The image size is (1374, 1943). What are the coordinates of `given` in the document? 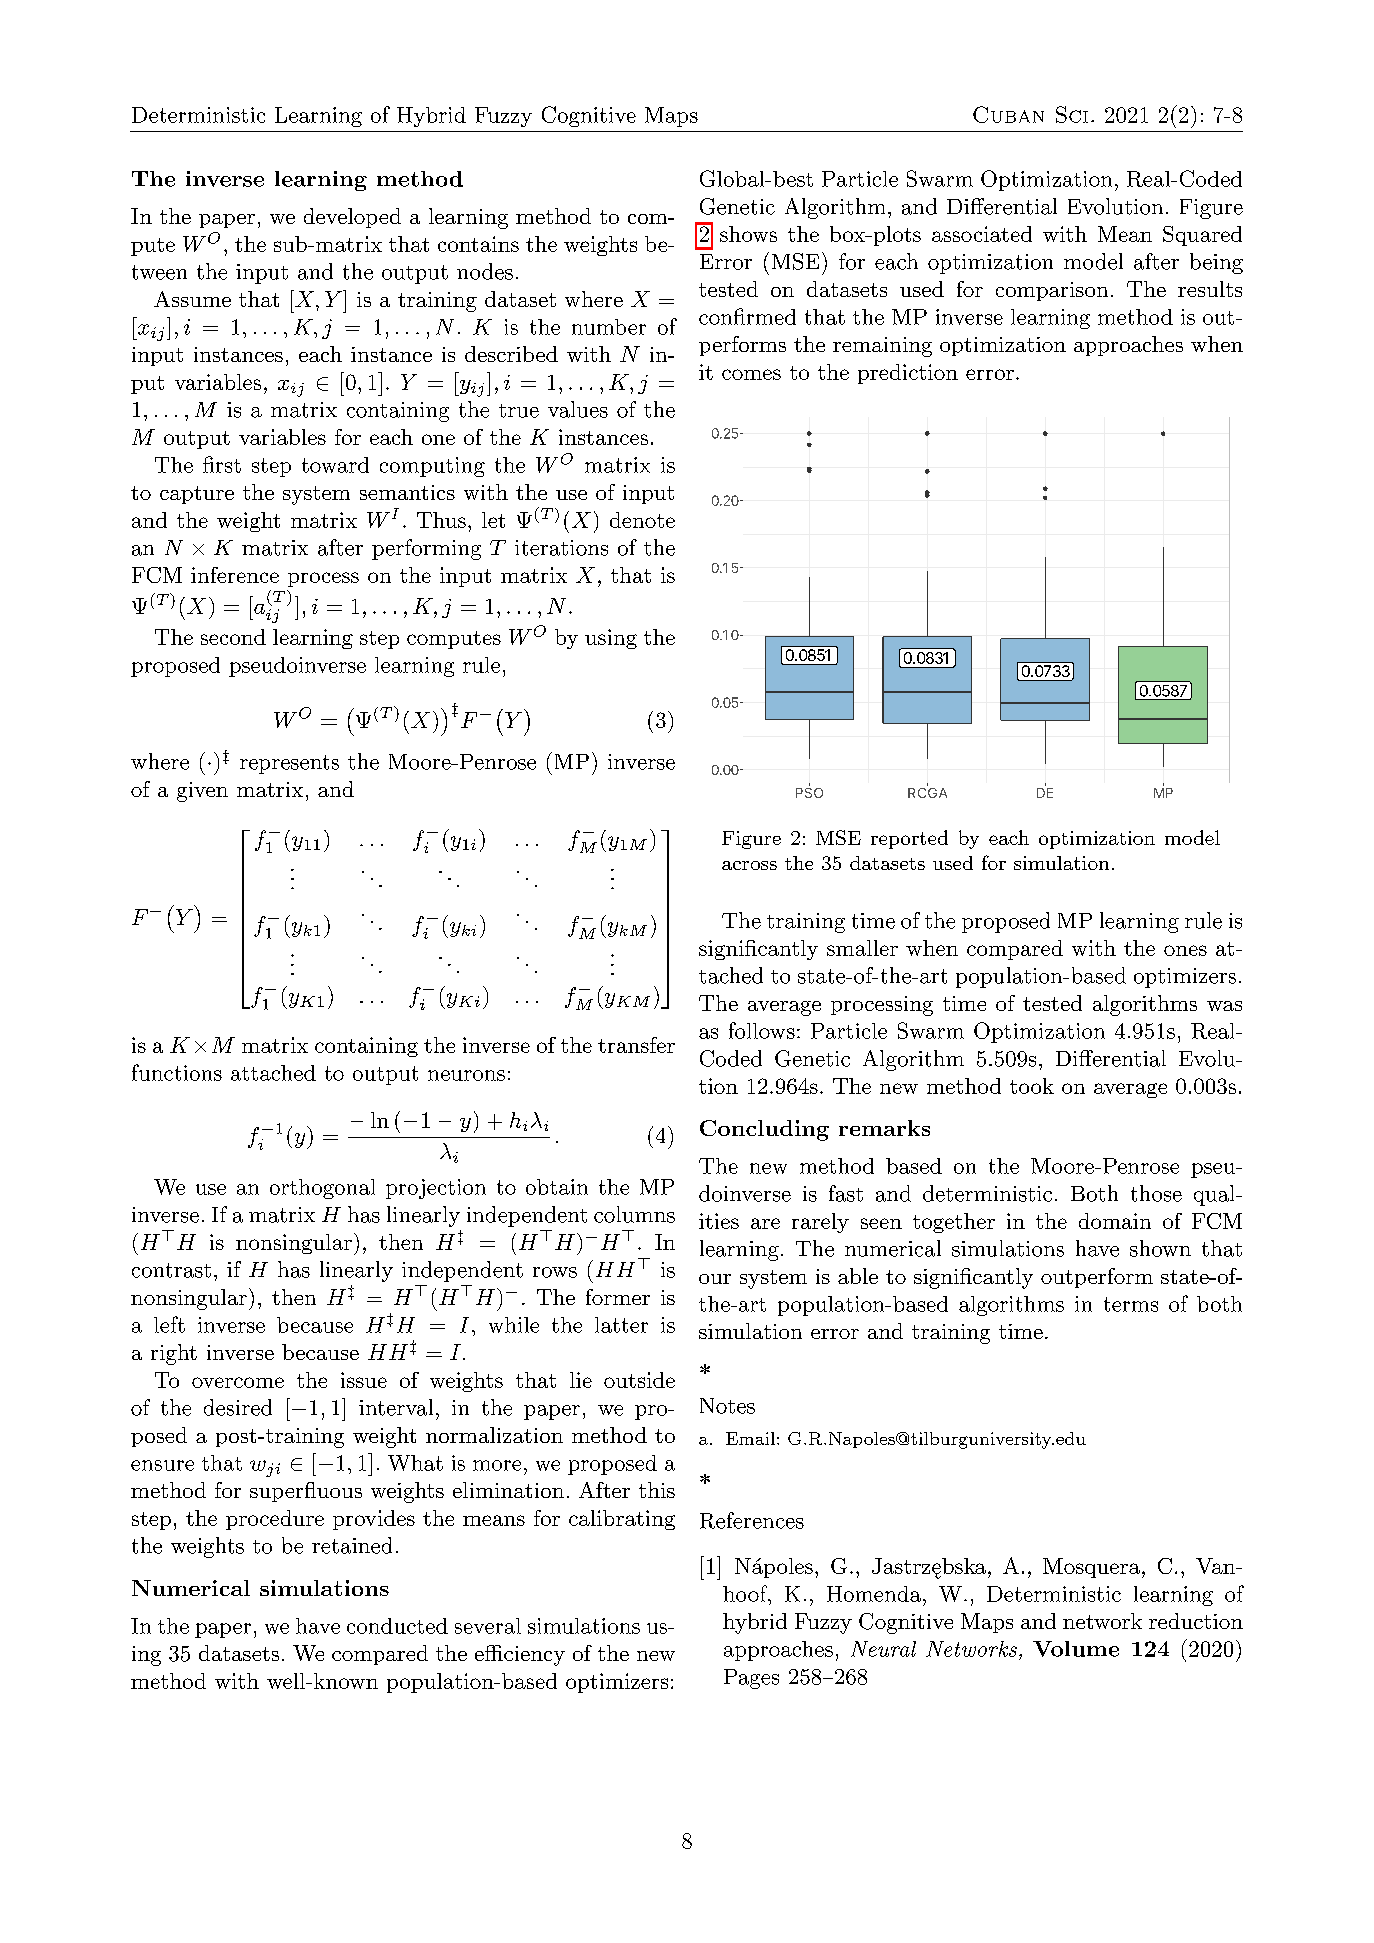 It's located at (202, 792).
